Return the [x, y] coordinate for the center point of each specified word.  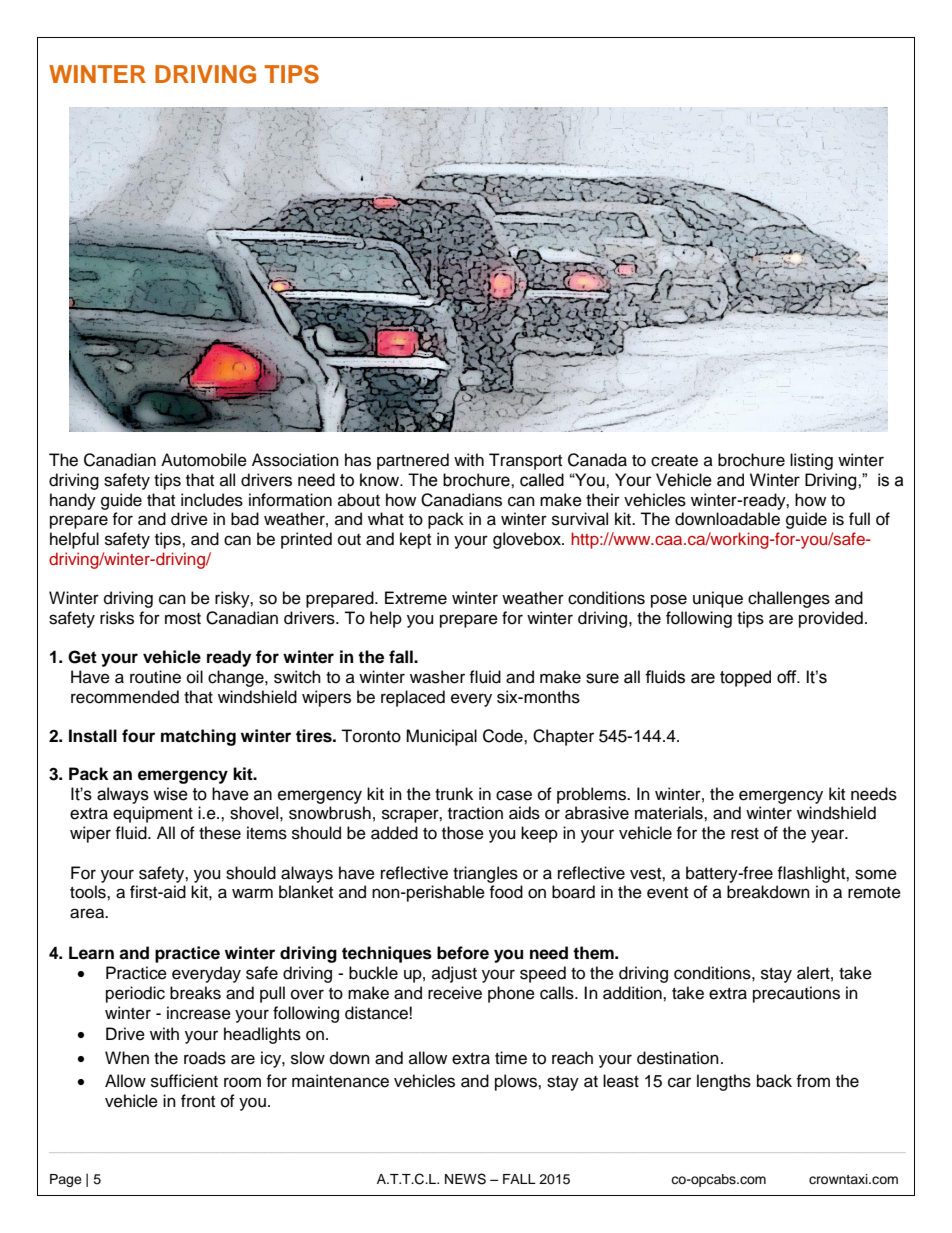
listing [811, 461]
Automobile [204, 460]
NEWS [465, 1179]
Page [66, 1180]
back [774, 1081]
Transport [525, 461]
